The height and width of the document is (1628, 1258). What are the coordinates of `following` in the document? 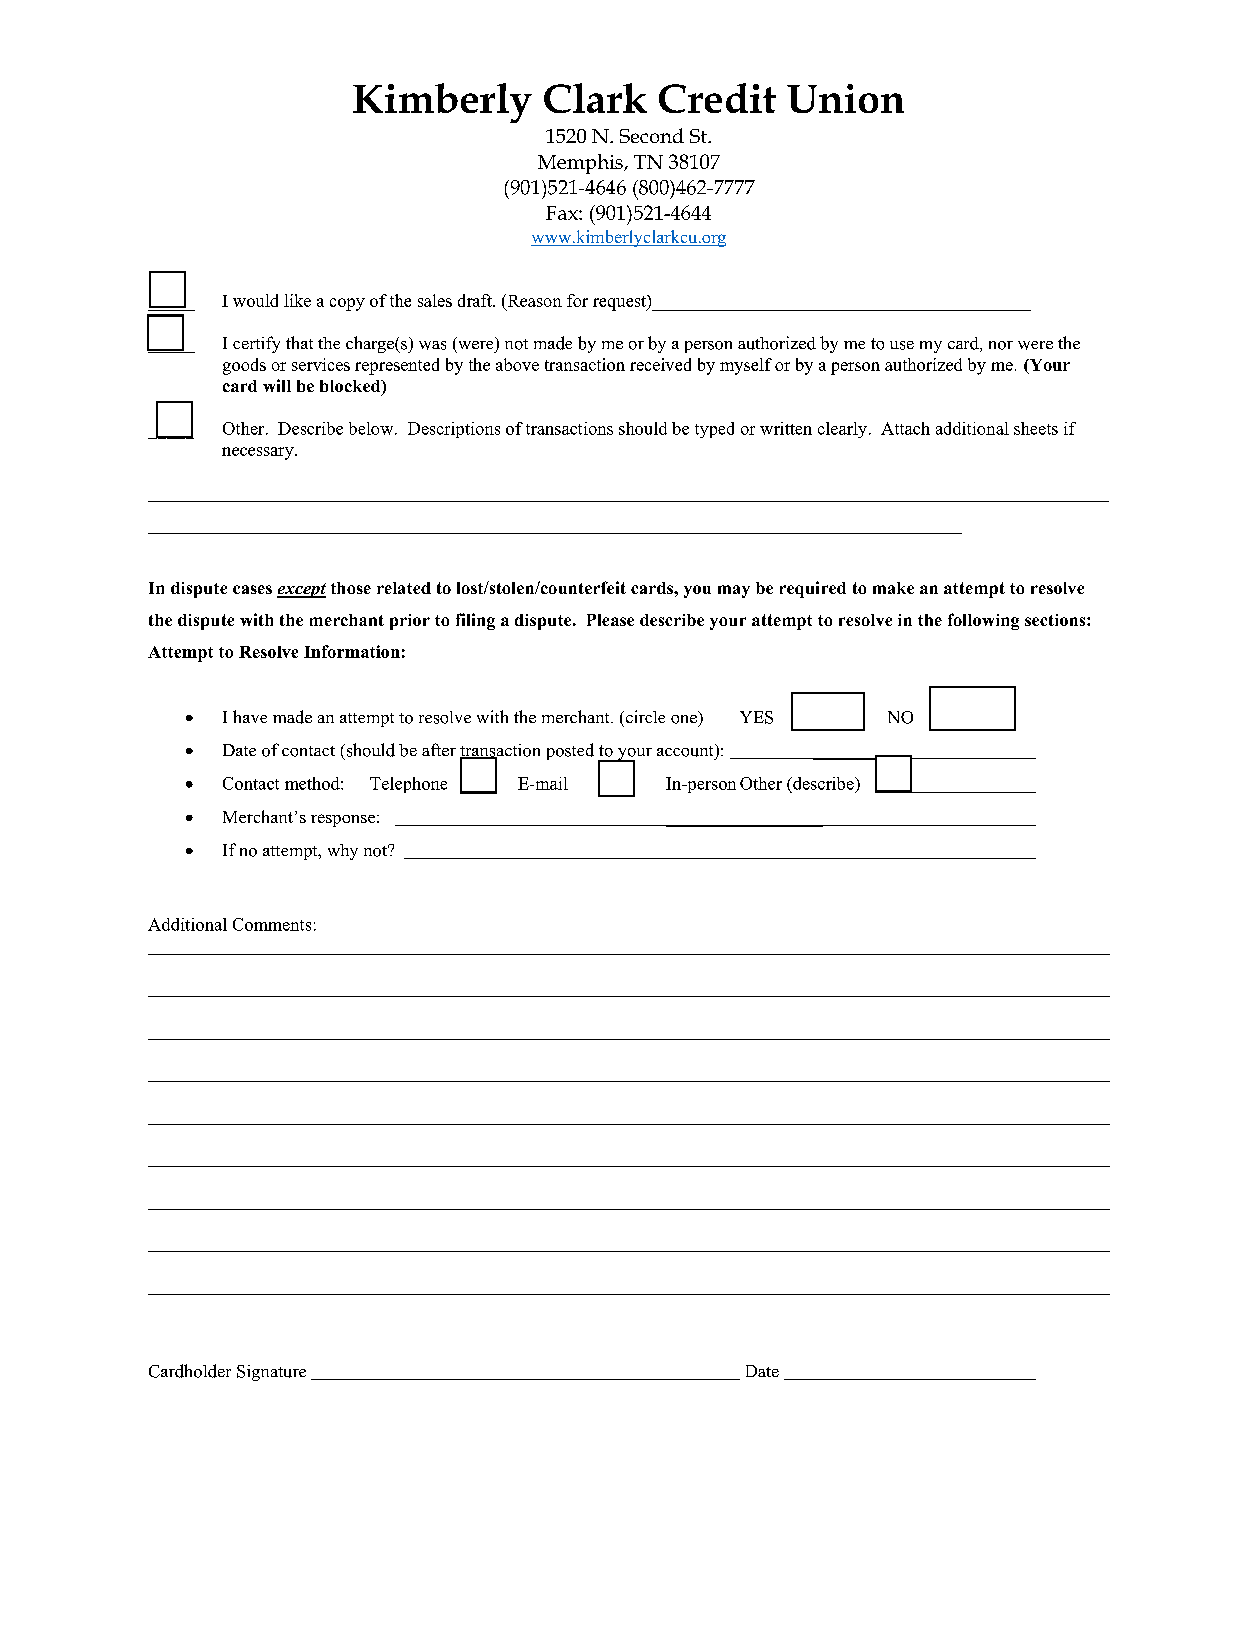 It's located at (983, 621).
